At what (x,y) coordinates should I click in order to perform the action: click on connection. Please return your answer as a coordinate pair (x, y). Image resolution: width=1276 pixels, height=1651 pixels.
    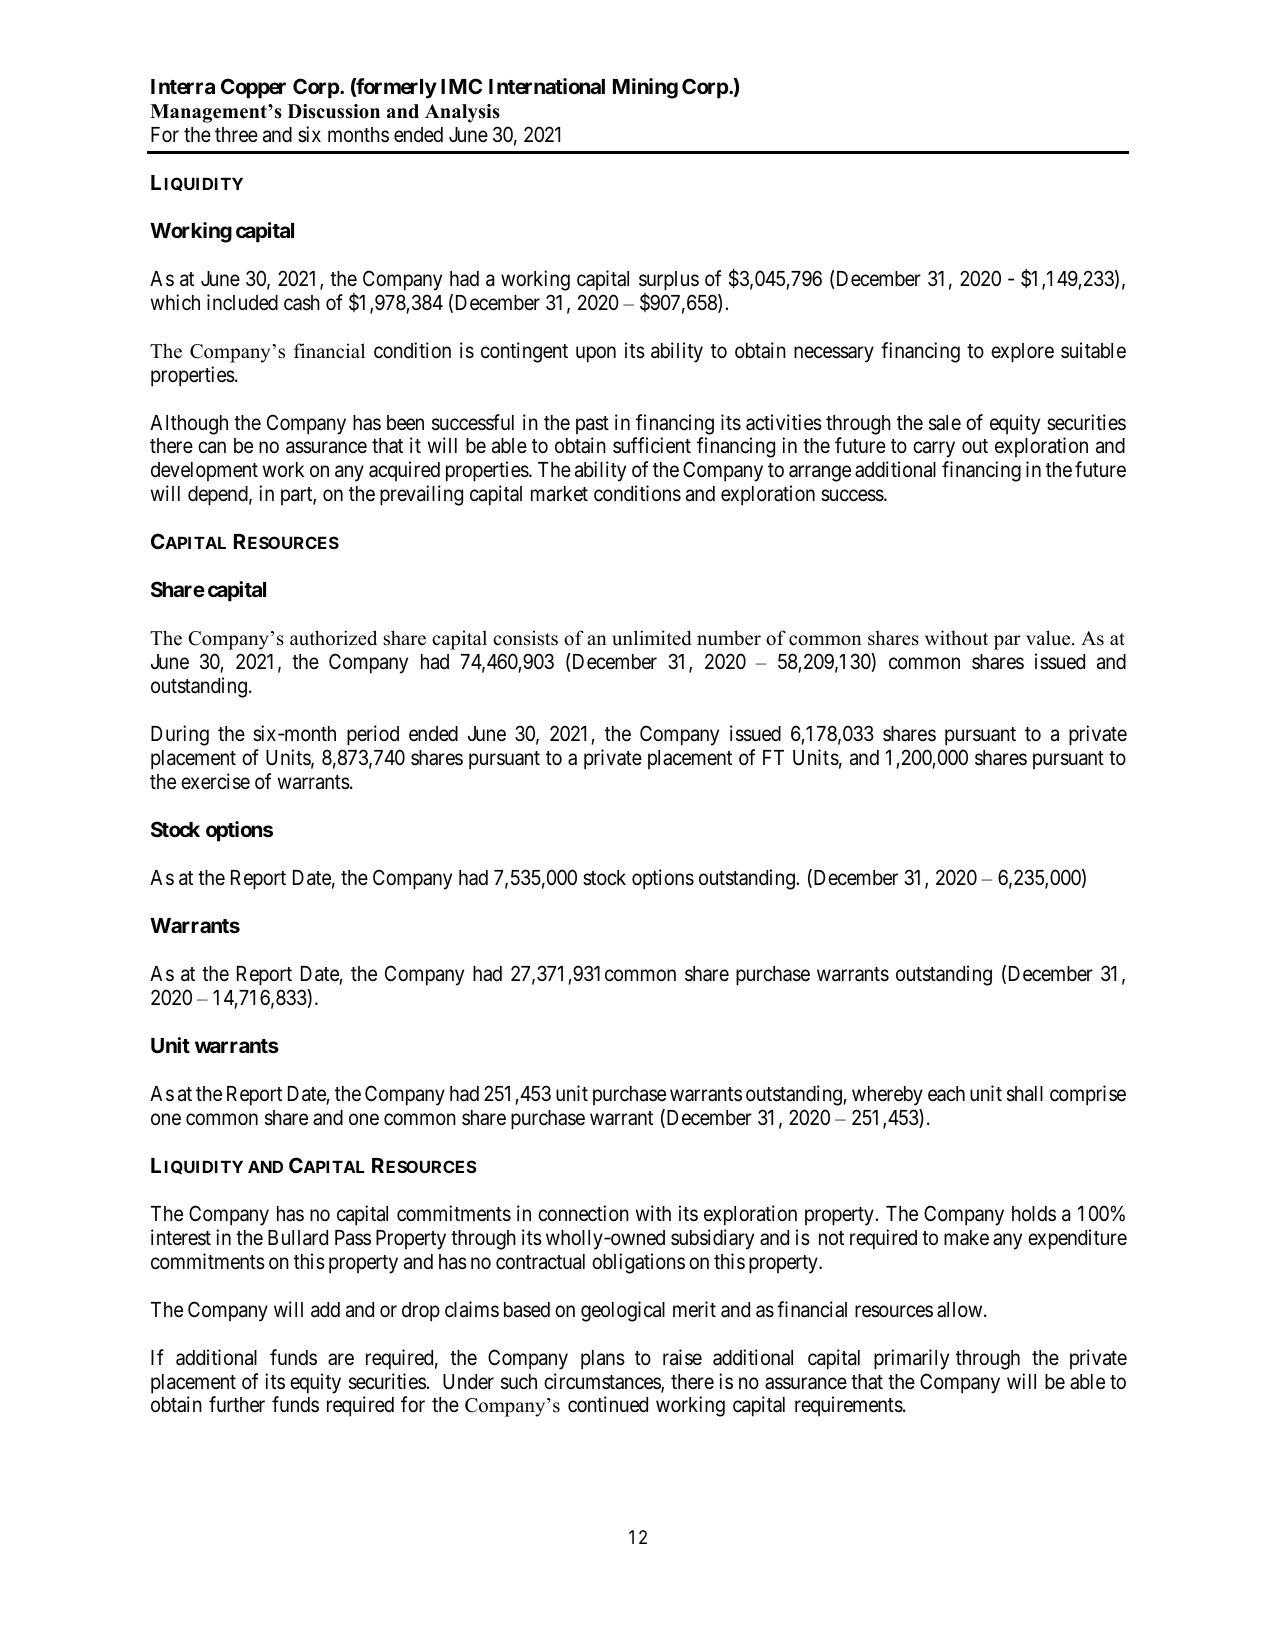
    Looking at the image, I should click on (583, 1213).
